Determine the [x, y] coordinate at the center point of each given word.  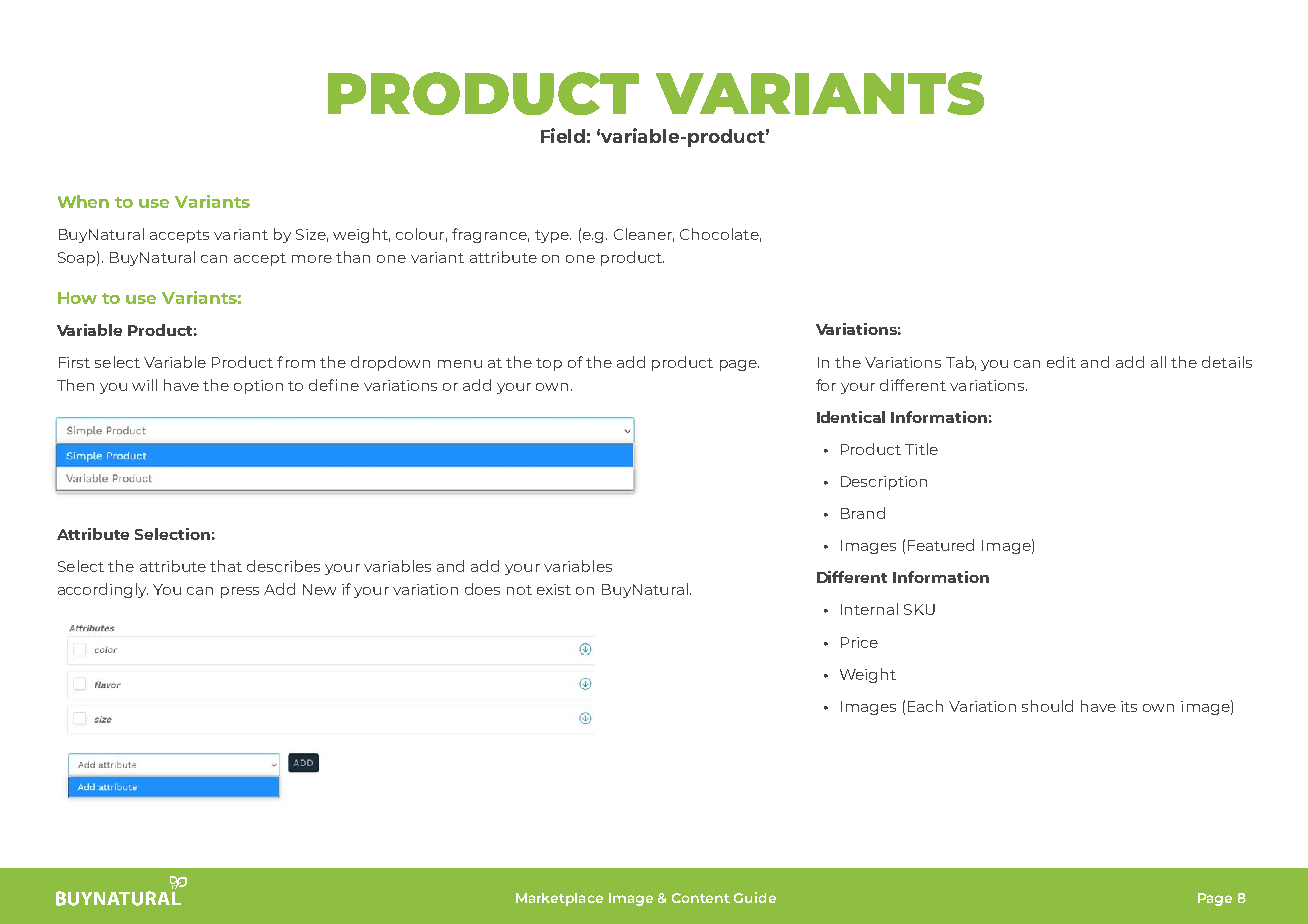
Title [921, 449]
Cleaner [644, 235]
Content [701, 898]
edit [1061, 362]
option [258, 387]
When [83, 201]
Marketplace [559, 899]
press [240, 592]
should [1047, 706]
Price [859, 642]
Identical [851, 417]
